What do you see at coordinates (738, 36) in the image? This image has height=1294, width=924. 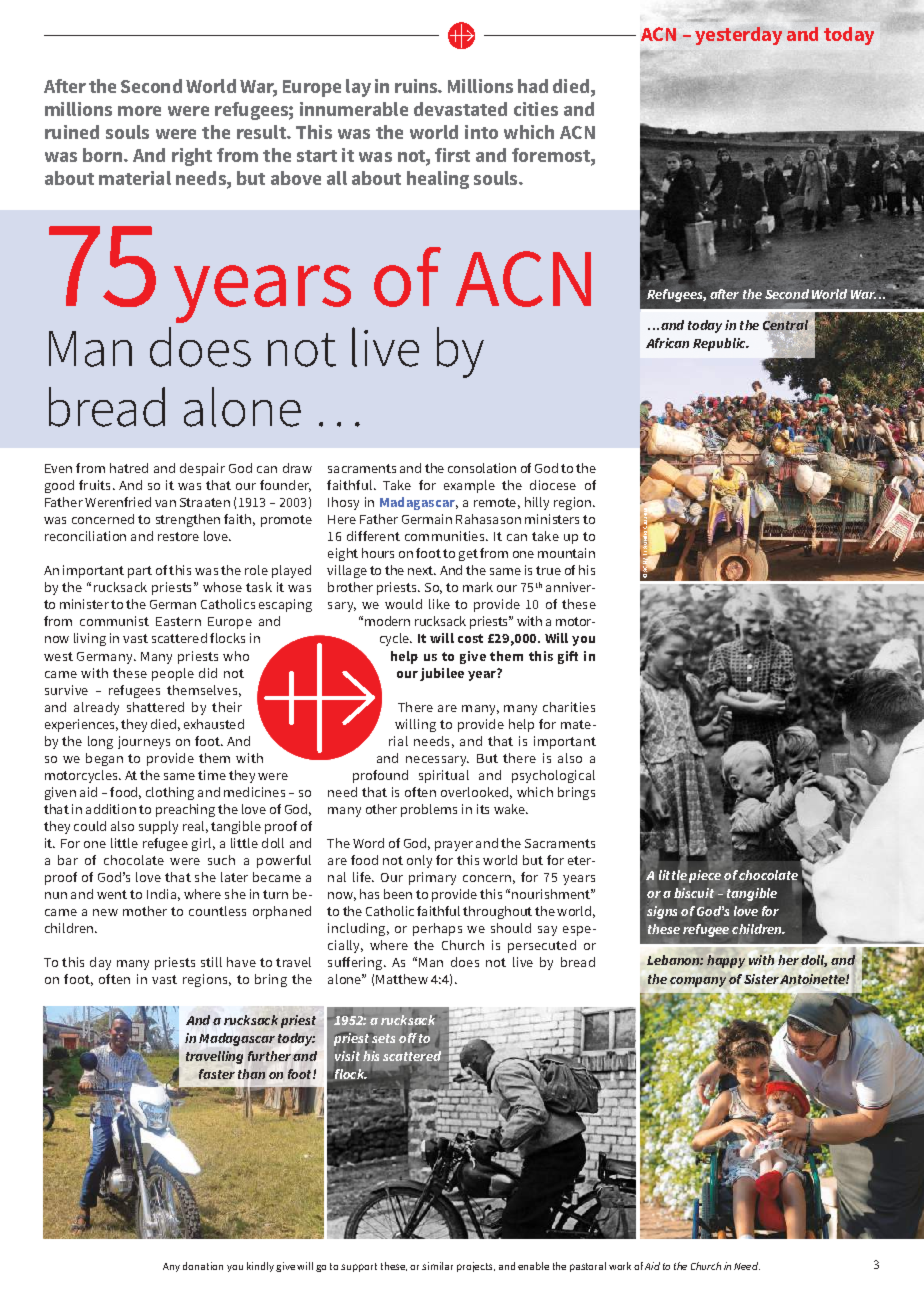 I see `yesterday` at bounding box center [738, 36].
